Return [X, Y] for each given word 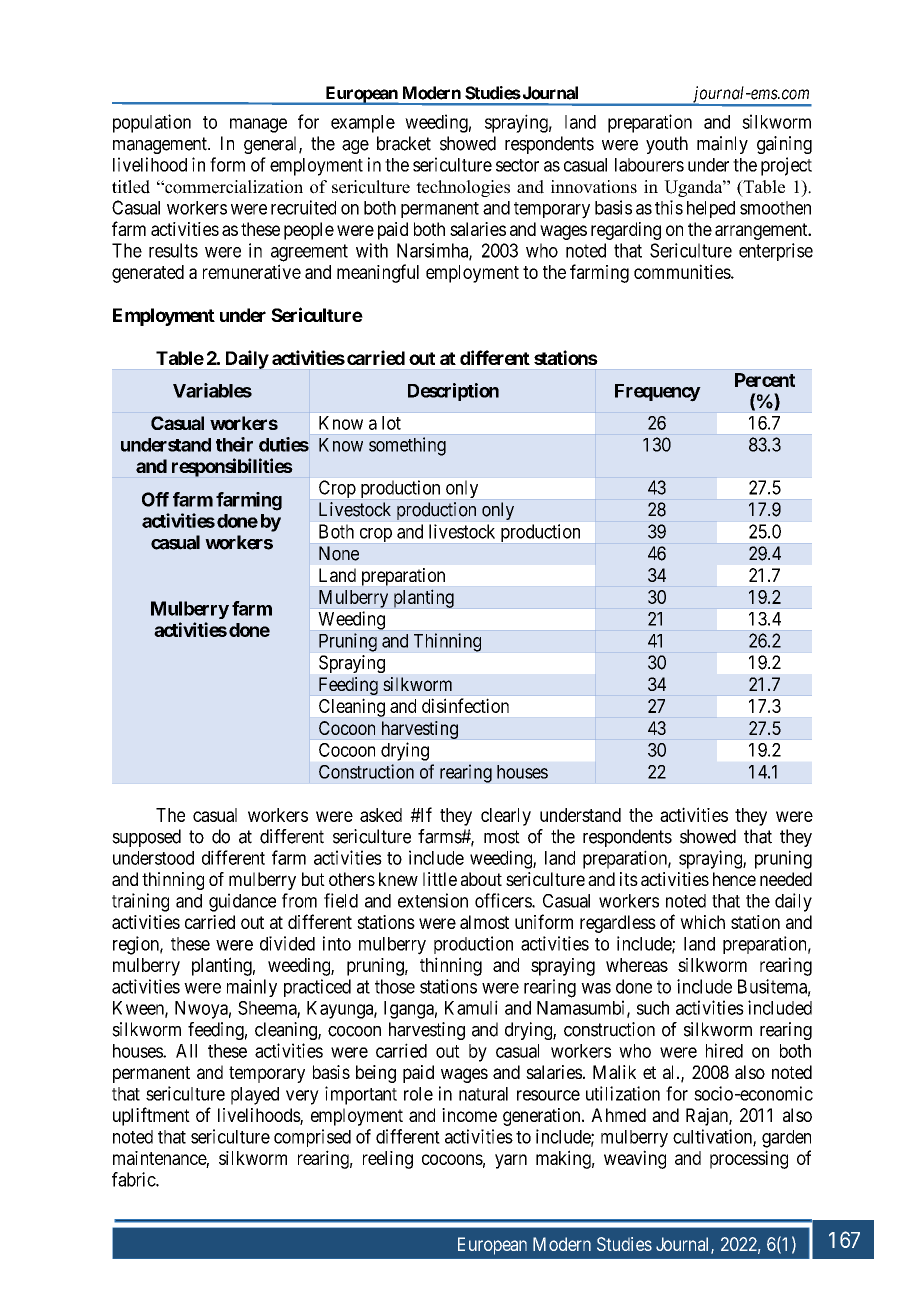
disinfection [465, 705]
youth [667, 145]
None [339, 553]
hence [734, 879]
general [272, 145]
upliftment [151, 1116]
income [469, 1115]
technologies [463, 188]
